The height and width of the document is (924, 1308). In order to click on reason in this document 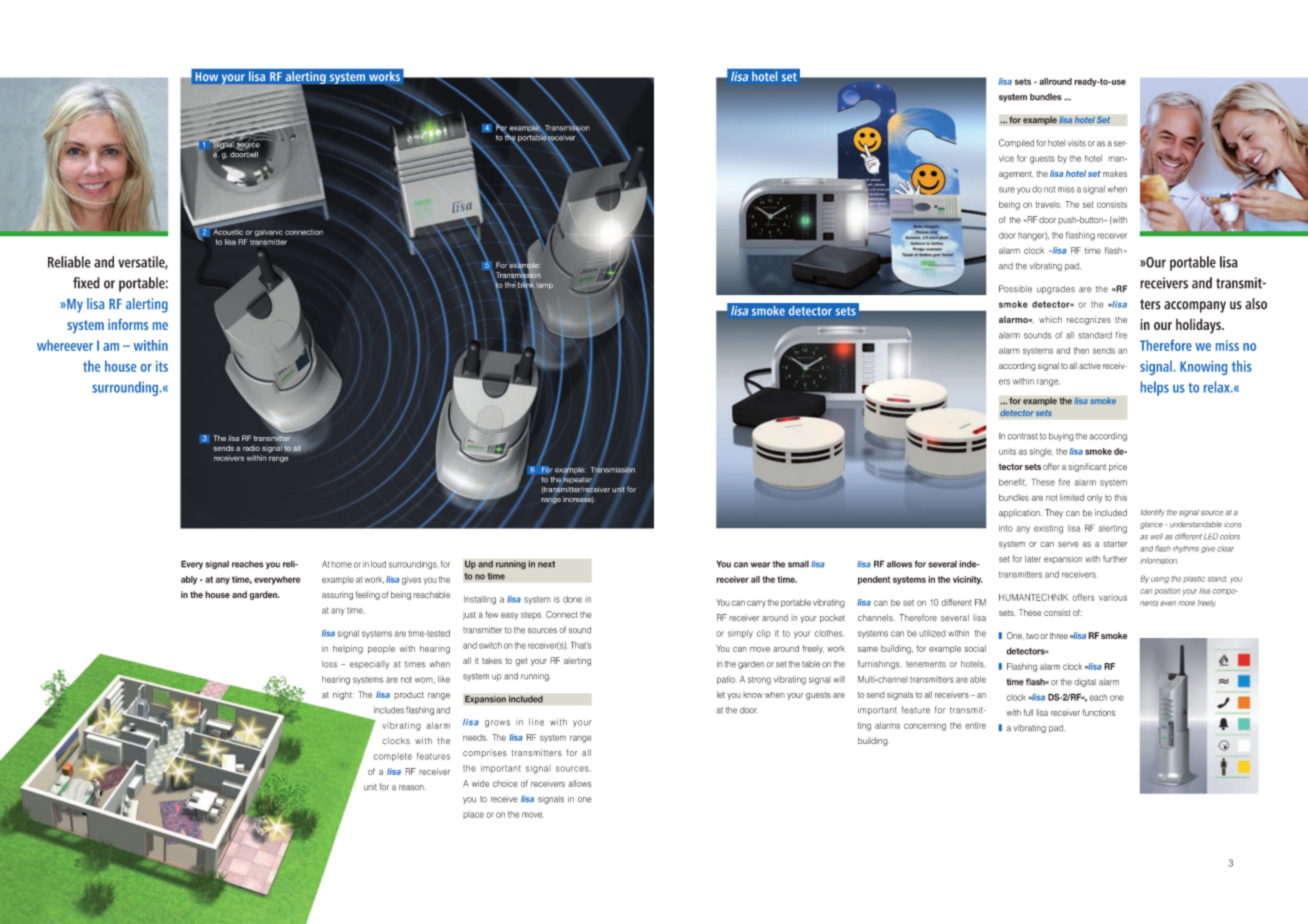, I will do `click(412, 788)`.
